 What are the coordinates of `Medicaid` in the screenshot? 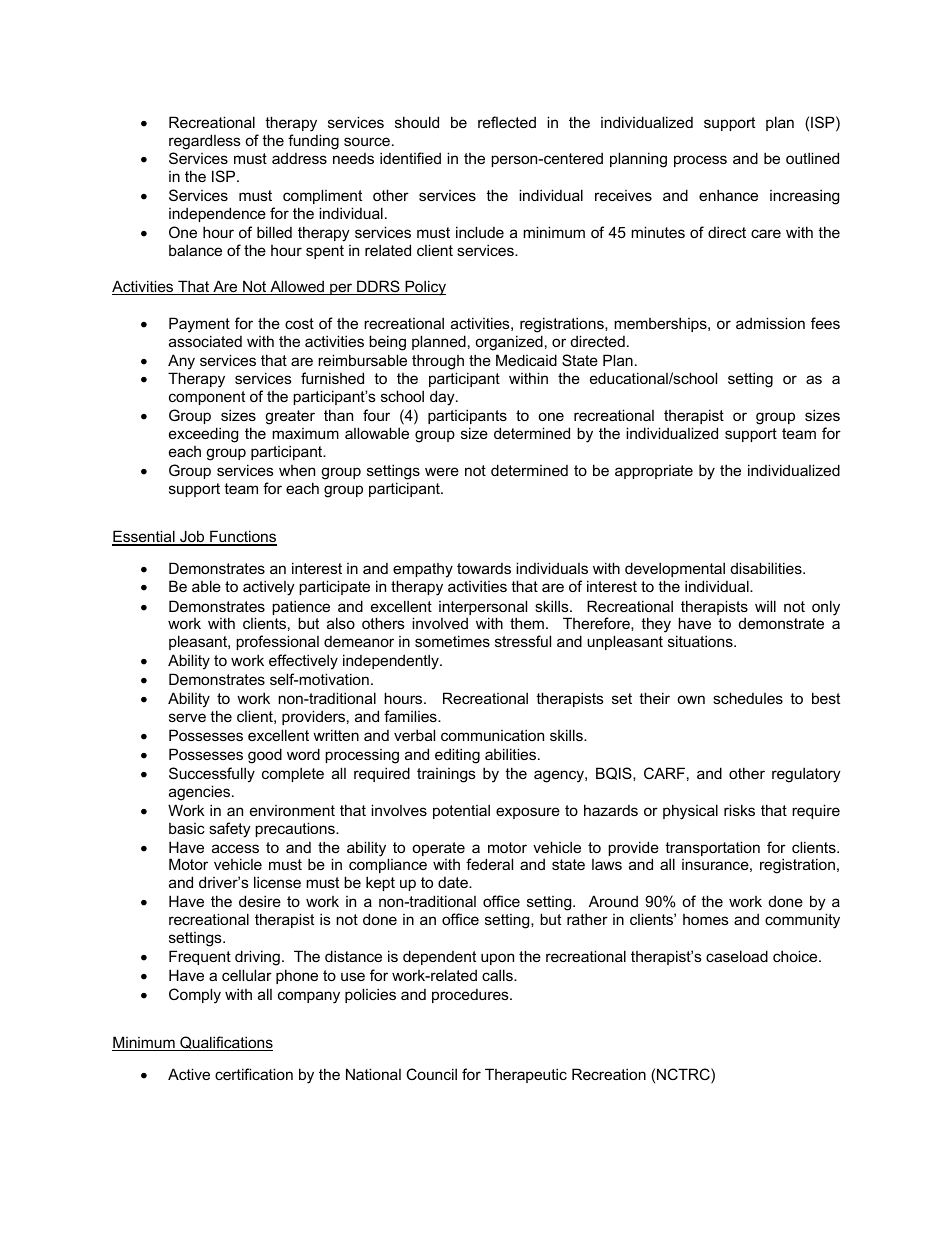 It's located at (526, 360).
